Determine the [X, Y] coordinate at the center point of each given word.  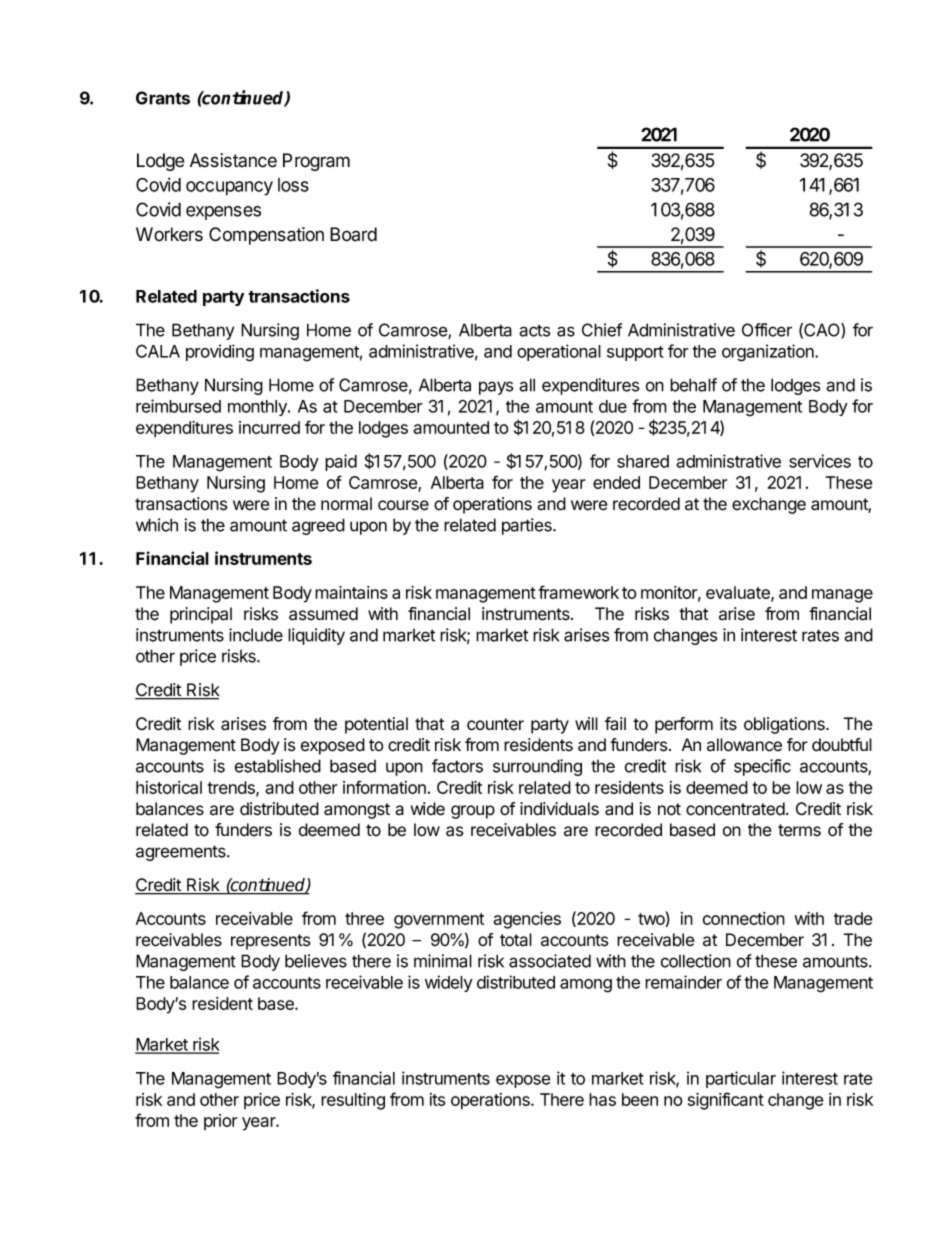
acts [535, 330]
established [278, 766]
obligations [785, 725]
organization [769, 353]
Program [316, 162]
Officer [767, 330]
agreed [318, 526]
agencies [527, 920]
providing [220, 353]
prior [220, 1122]
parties [528, 526]
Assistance [233, 160]
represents [271, 942]
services [820, 461]
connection [744, 918]
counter [495, 724]
